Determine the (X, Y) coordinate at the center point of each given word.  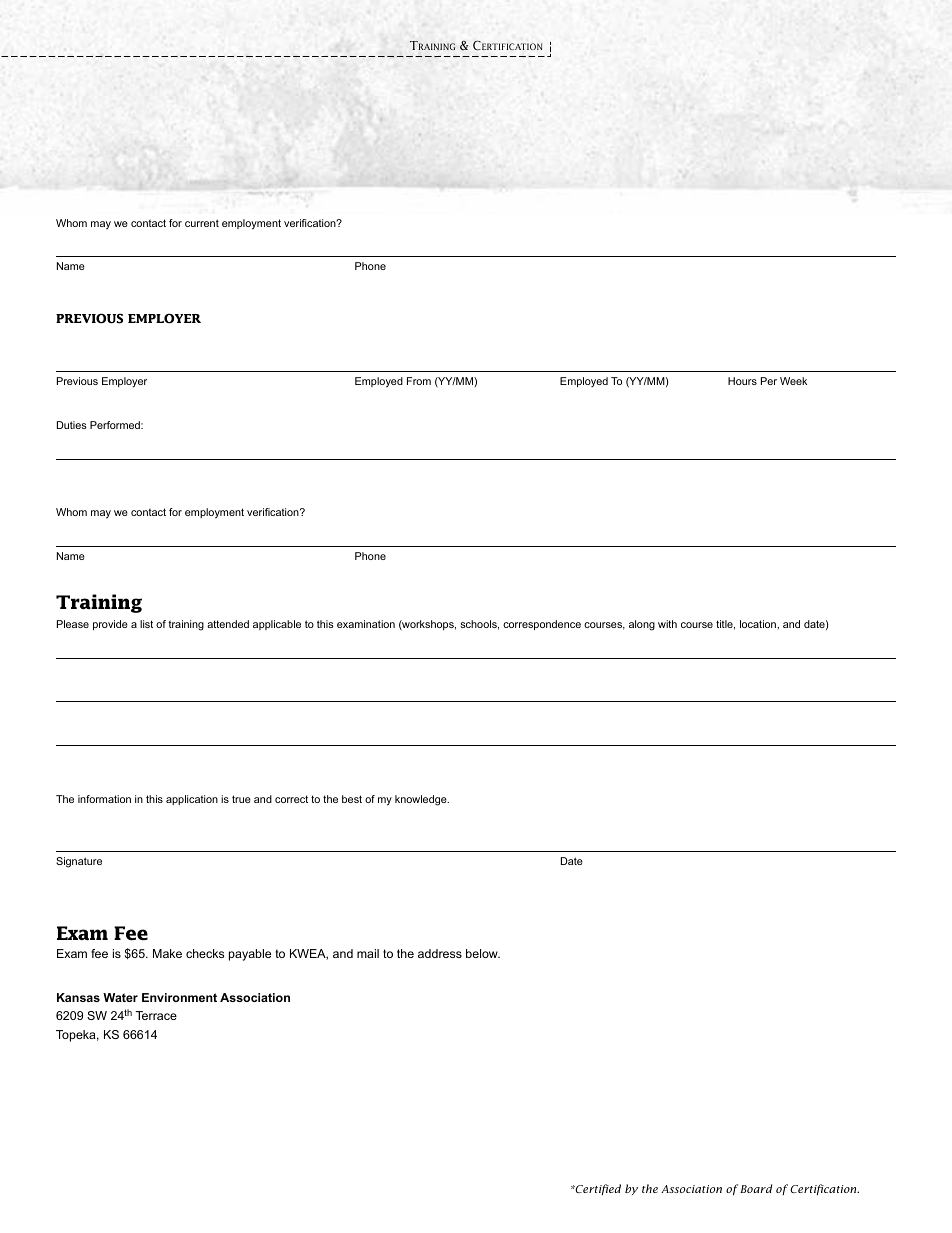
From (419, 381)
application (192, 800)
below (483, 953)
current (202, 223)
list (146, 624)
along (642, 625)
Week (793, 381)
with (667, 624)
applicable (277, 625)
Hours (742, 381)
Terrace (156, 1015)
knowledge (422, 800)
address (440, 953)
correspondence (542, 625)
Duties (72, 425)
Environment (179, 997)
